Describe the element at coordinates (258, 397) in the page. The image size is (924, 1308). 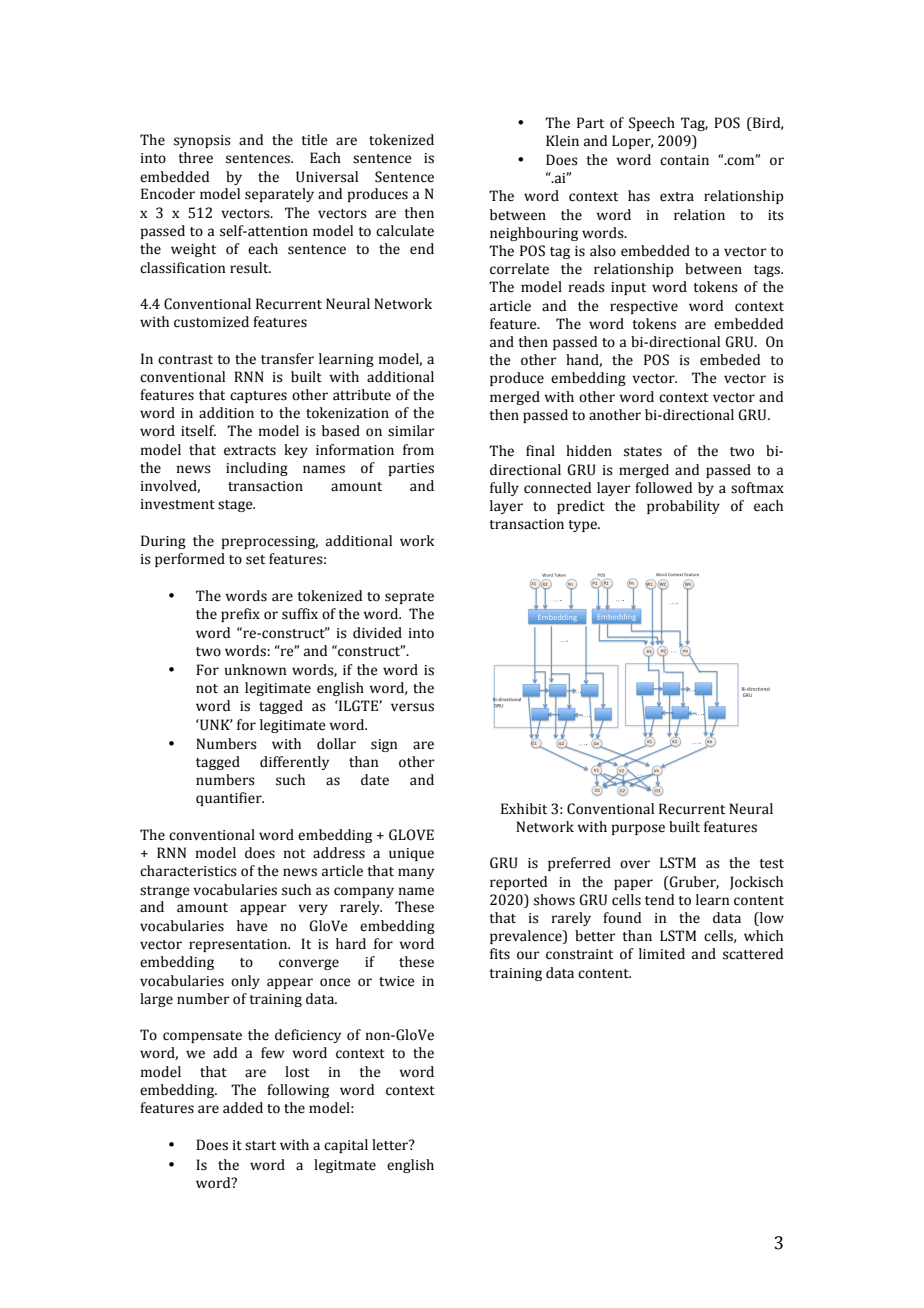
I see `captures` at that location.
